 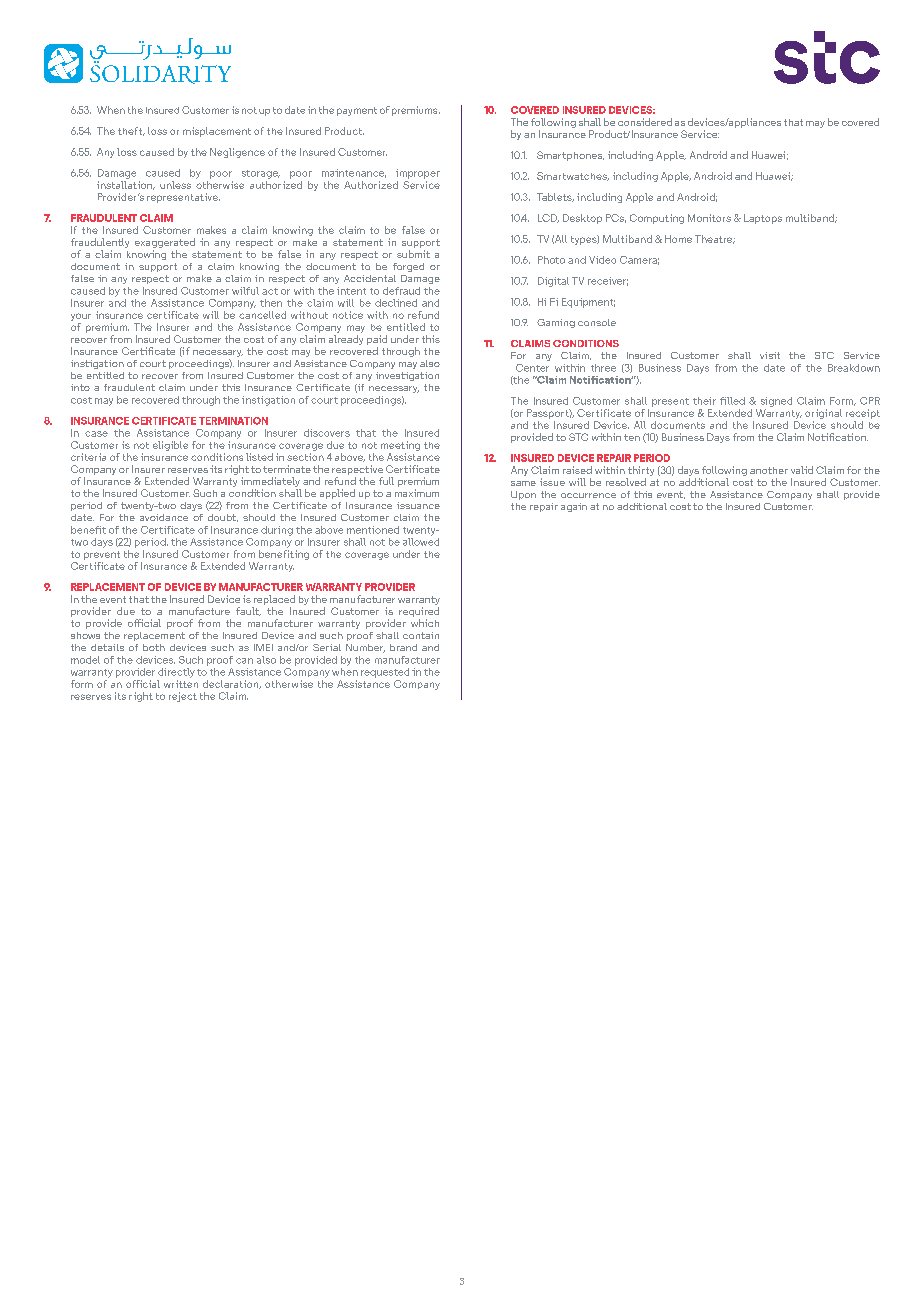 What do you see at coordinates (645, 122) in the screenshot?
I see `considered` at bounding box center [645, 122].
